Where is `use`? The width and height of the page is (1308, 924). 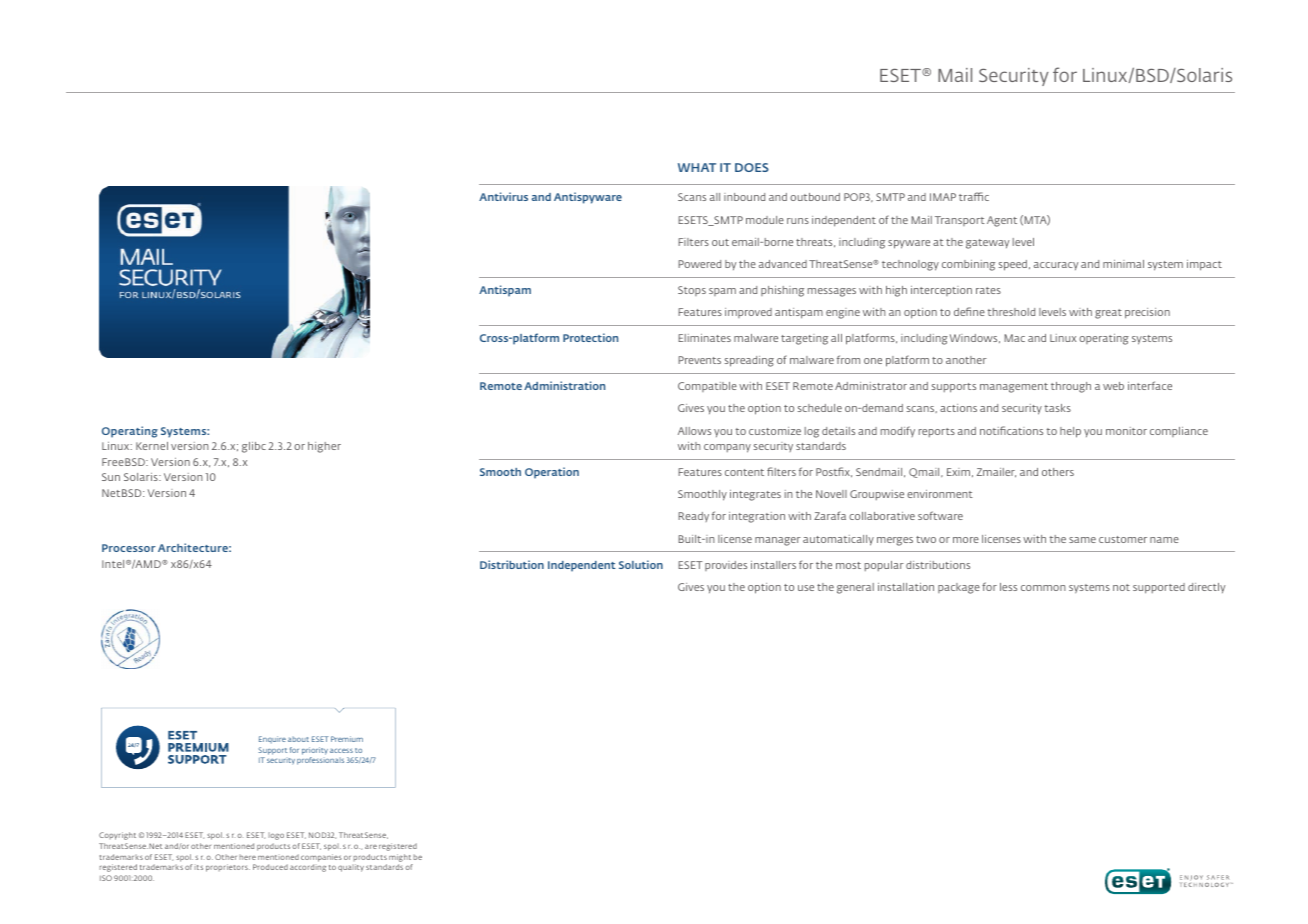 use is located at coordinates (806, 588).
